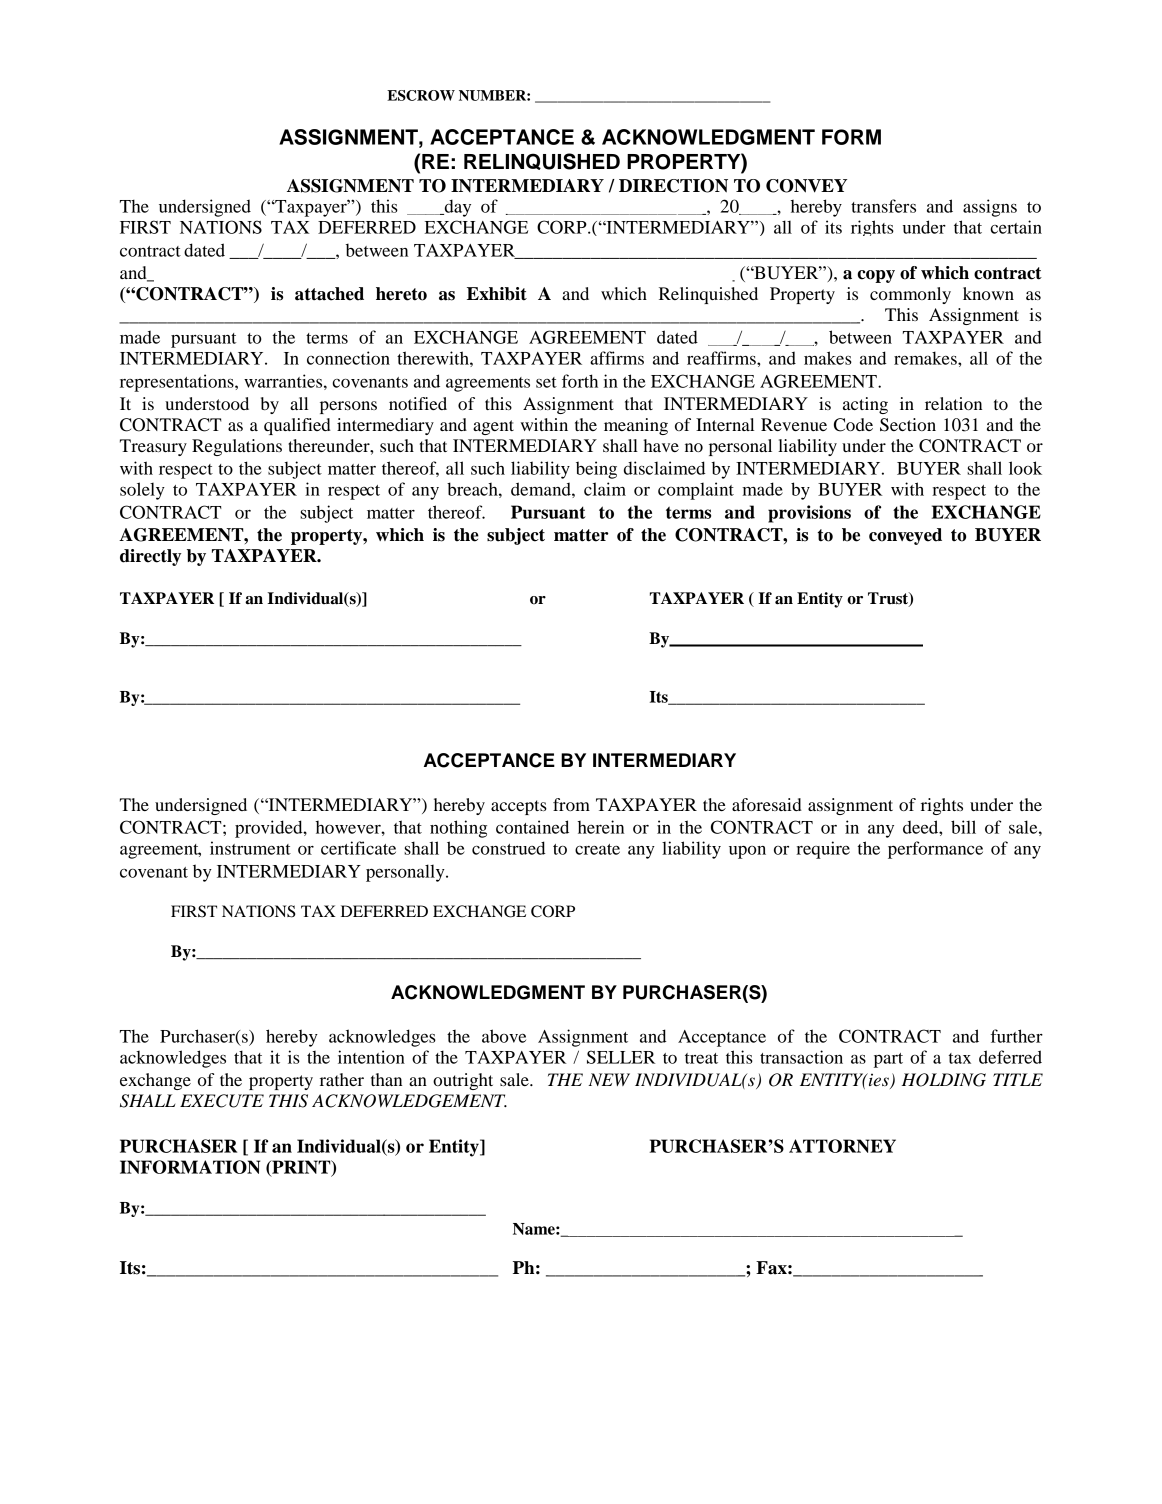 The width and height of the screenshot is (1162, 1504). I want to click on ESCROW, so click(421, 95).
